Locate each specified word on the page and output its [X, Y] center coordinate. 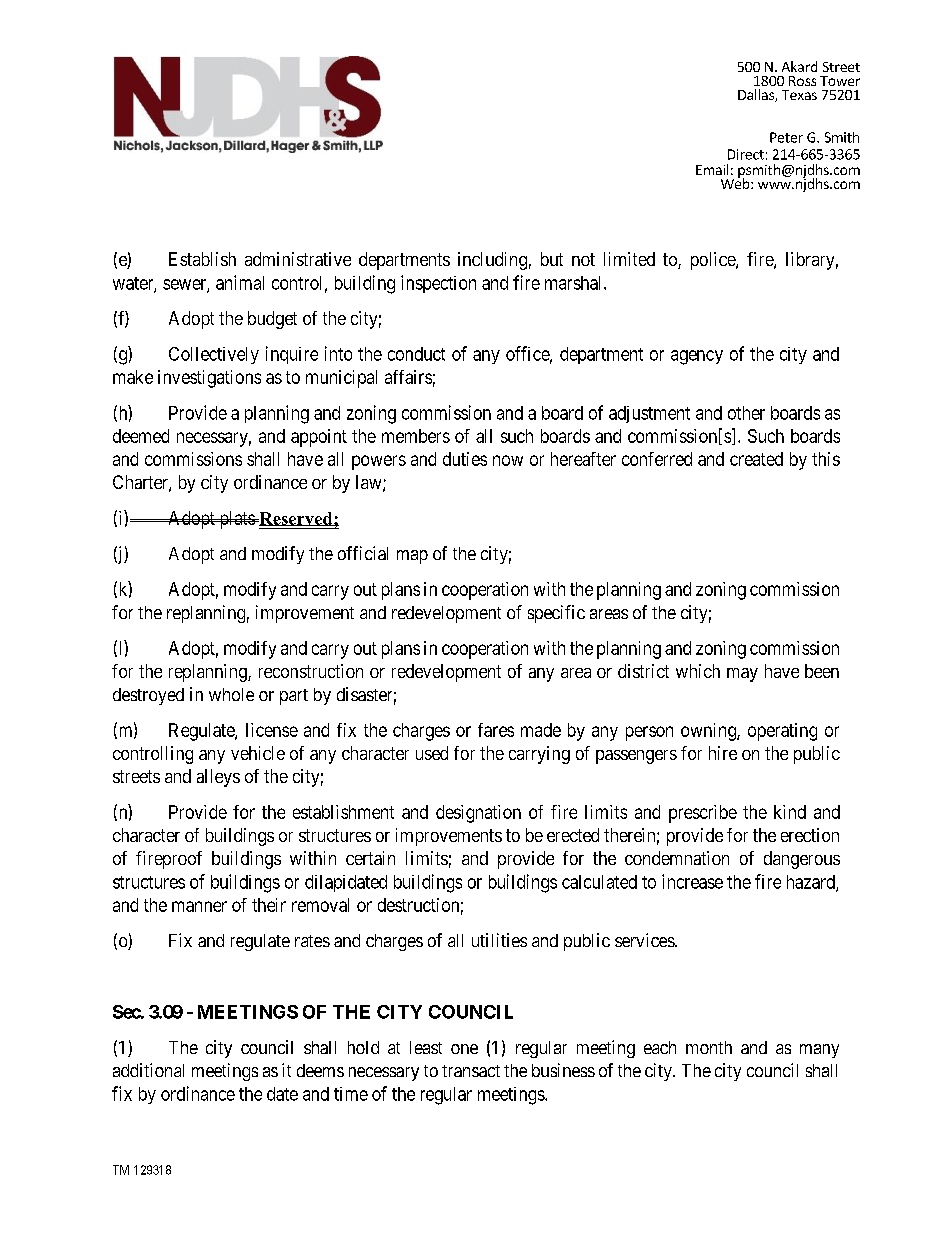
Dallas [757, 95]
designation [478, 814]
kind [790, 812]
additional [148, 1070]
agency [697, 357]
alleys [218, 778]
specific [556, 614]
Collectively [214, 355]
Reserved [296, 519]
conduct [416, 354]
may [742, 675]
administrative [298, 259]
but [552, 259]
